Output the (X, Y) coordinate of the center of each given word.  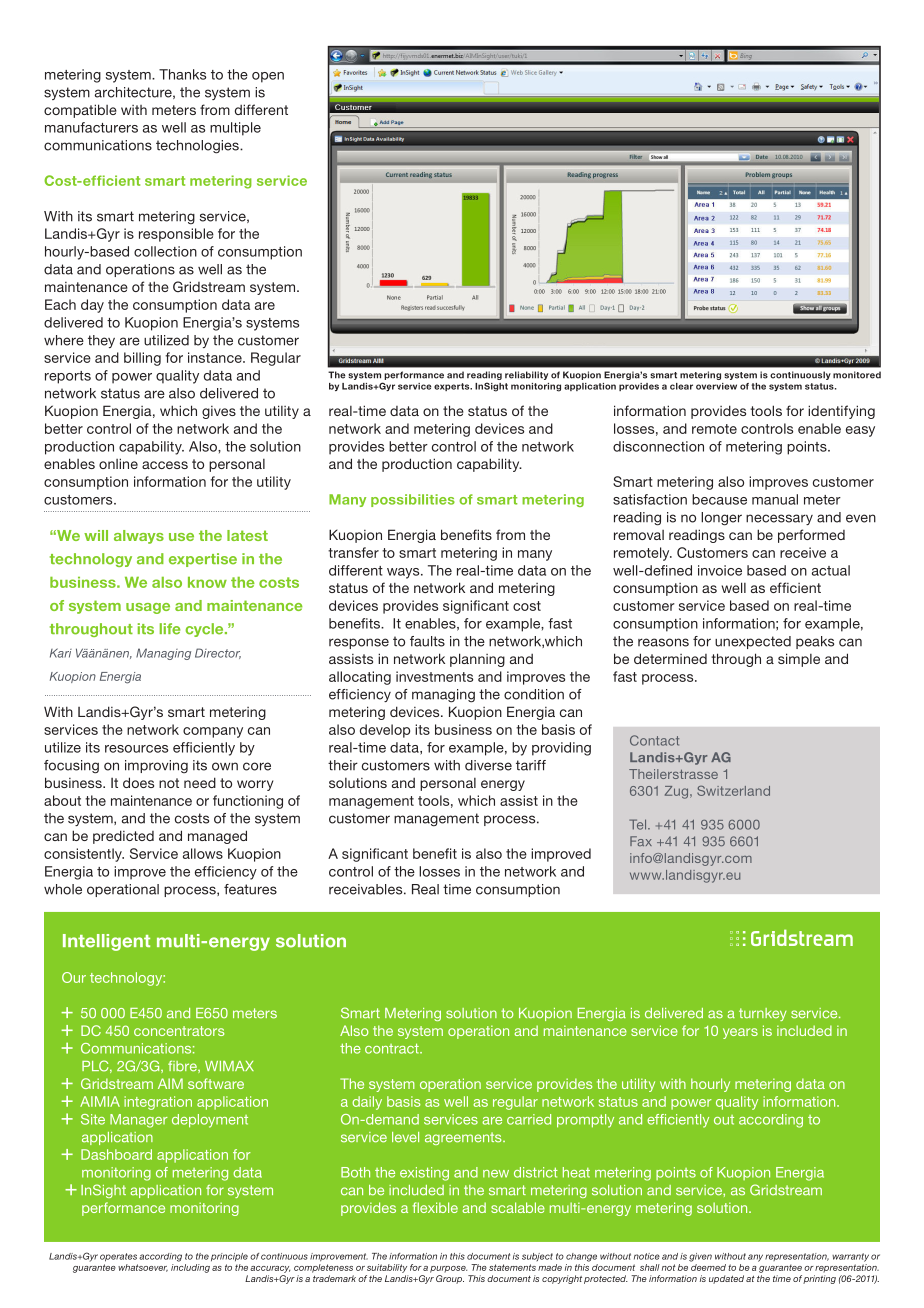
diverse (488, 765)
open (268, 77)
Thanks (182, 74)
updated (726, 1279)
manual (775, 499)
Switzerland (733, 790)
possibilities (413, 500)
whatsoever (143, 1268)
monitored (857, 375)
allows (203, 853)
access (165, 465)
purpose (448, 1269)
